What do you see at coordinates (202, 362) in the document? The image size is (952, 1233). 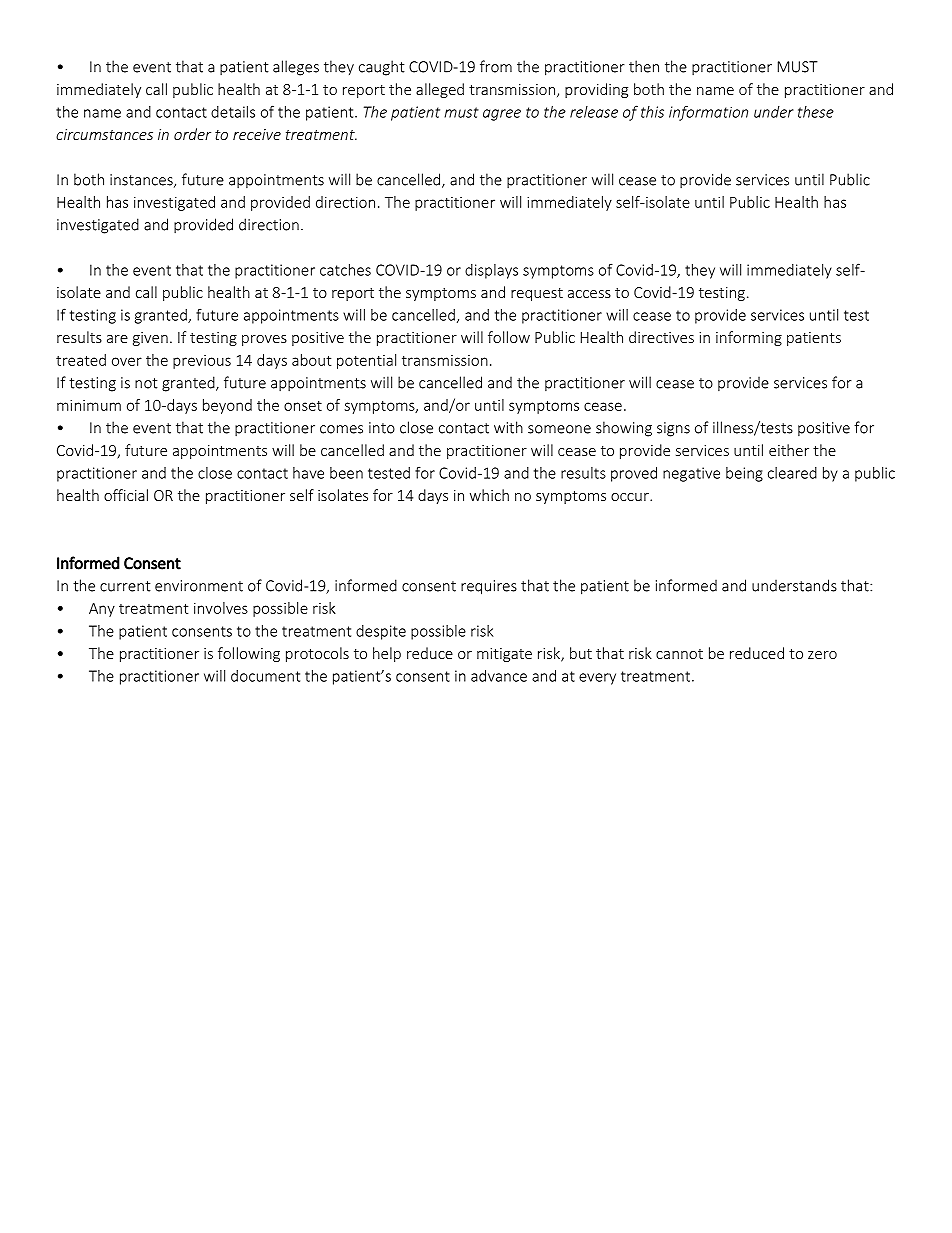 I see `previous` at bounding box center [202, 362].
